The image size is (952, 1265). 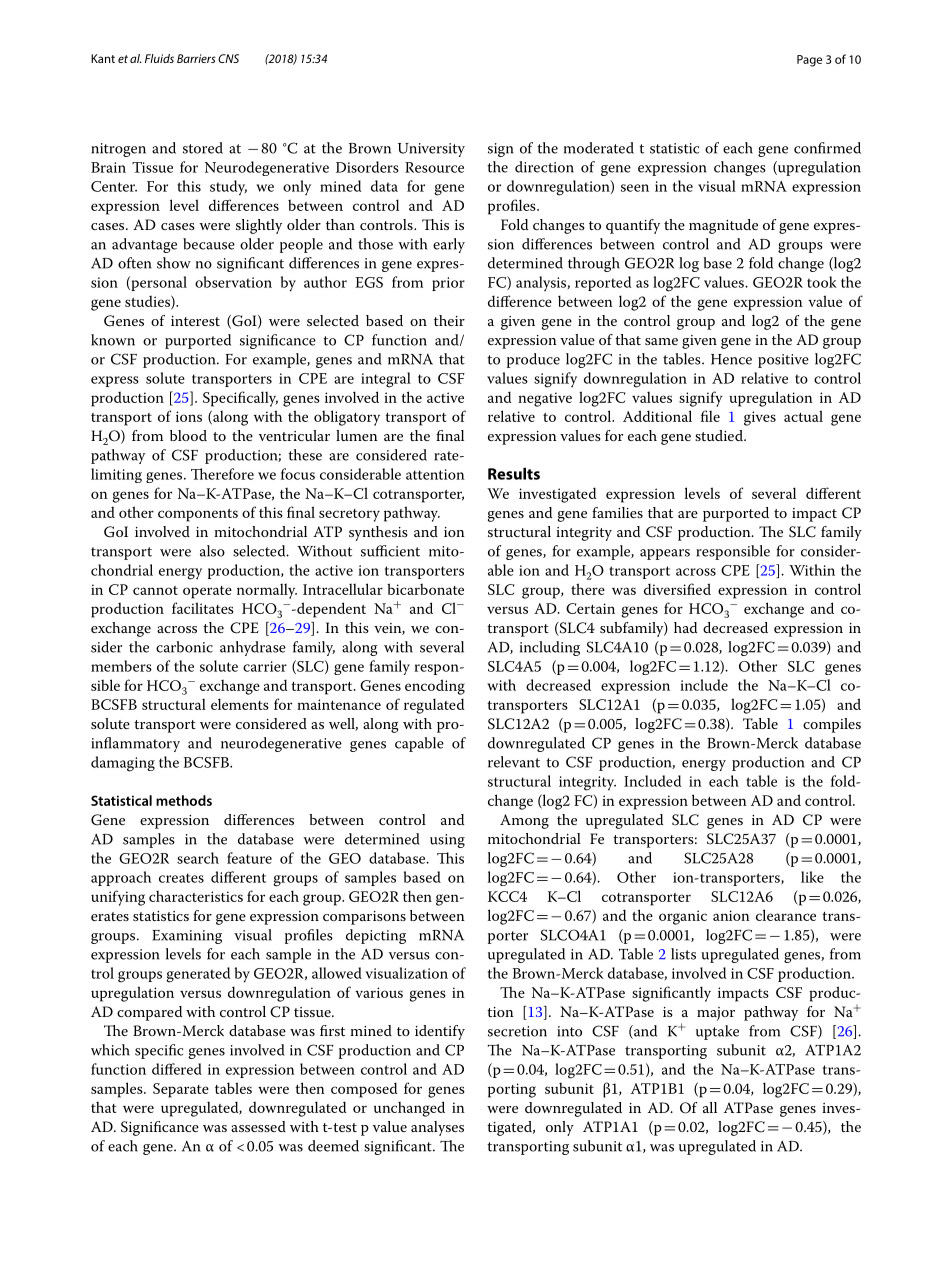 I want to click on uptake, so click(x=717, y=1032).
